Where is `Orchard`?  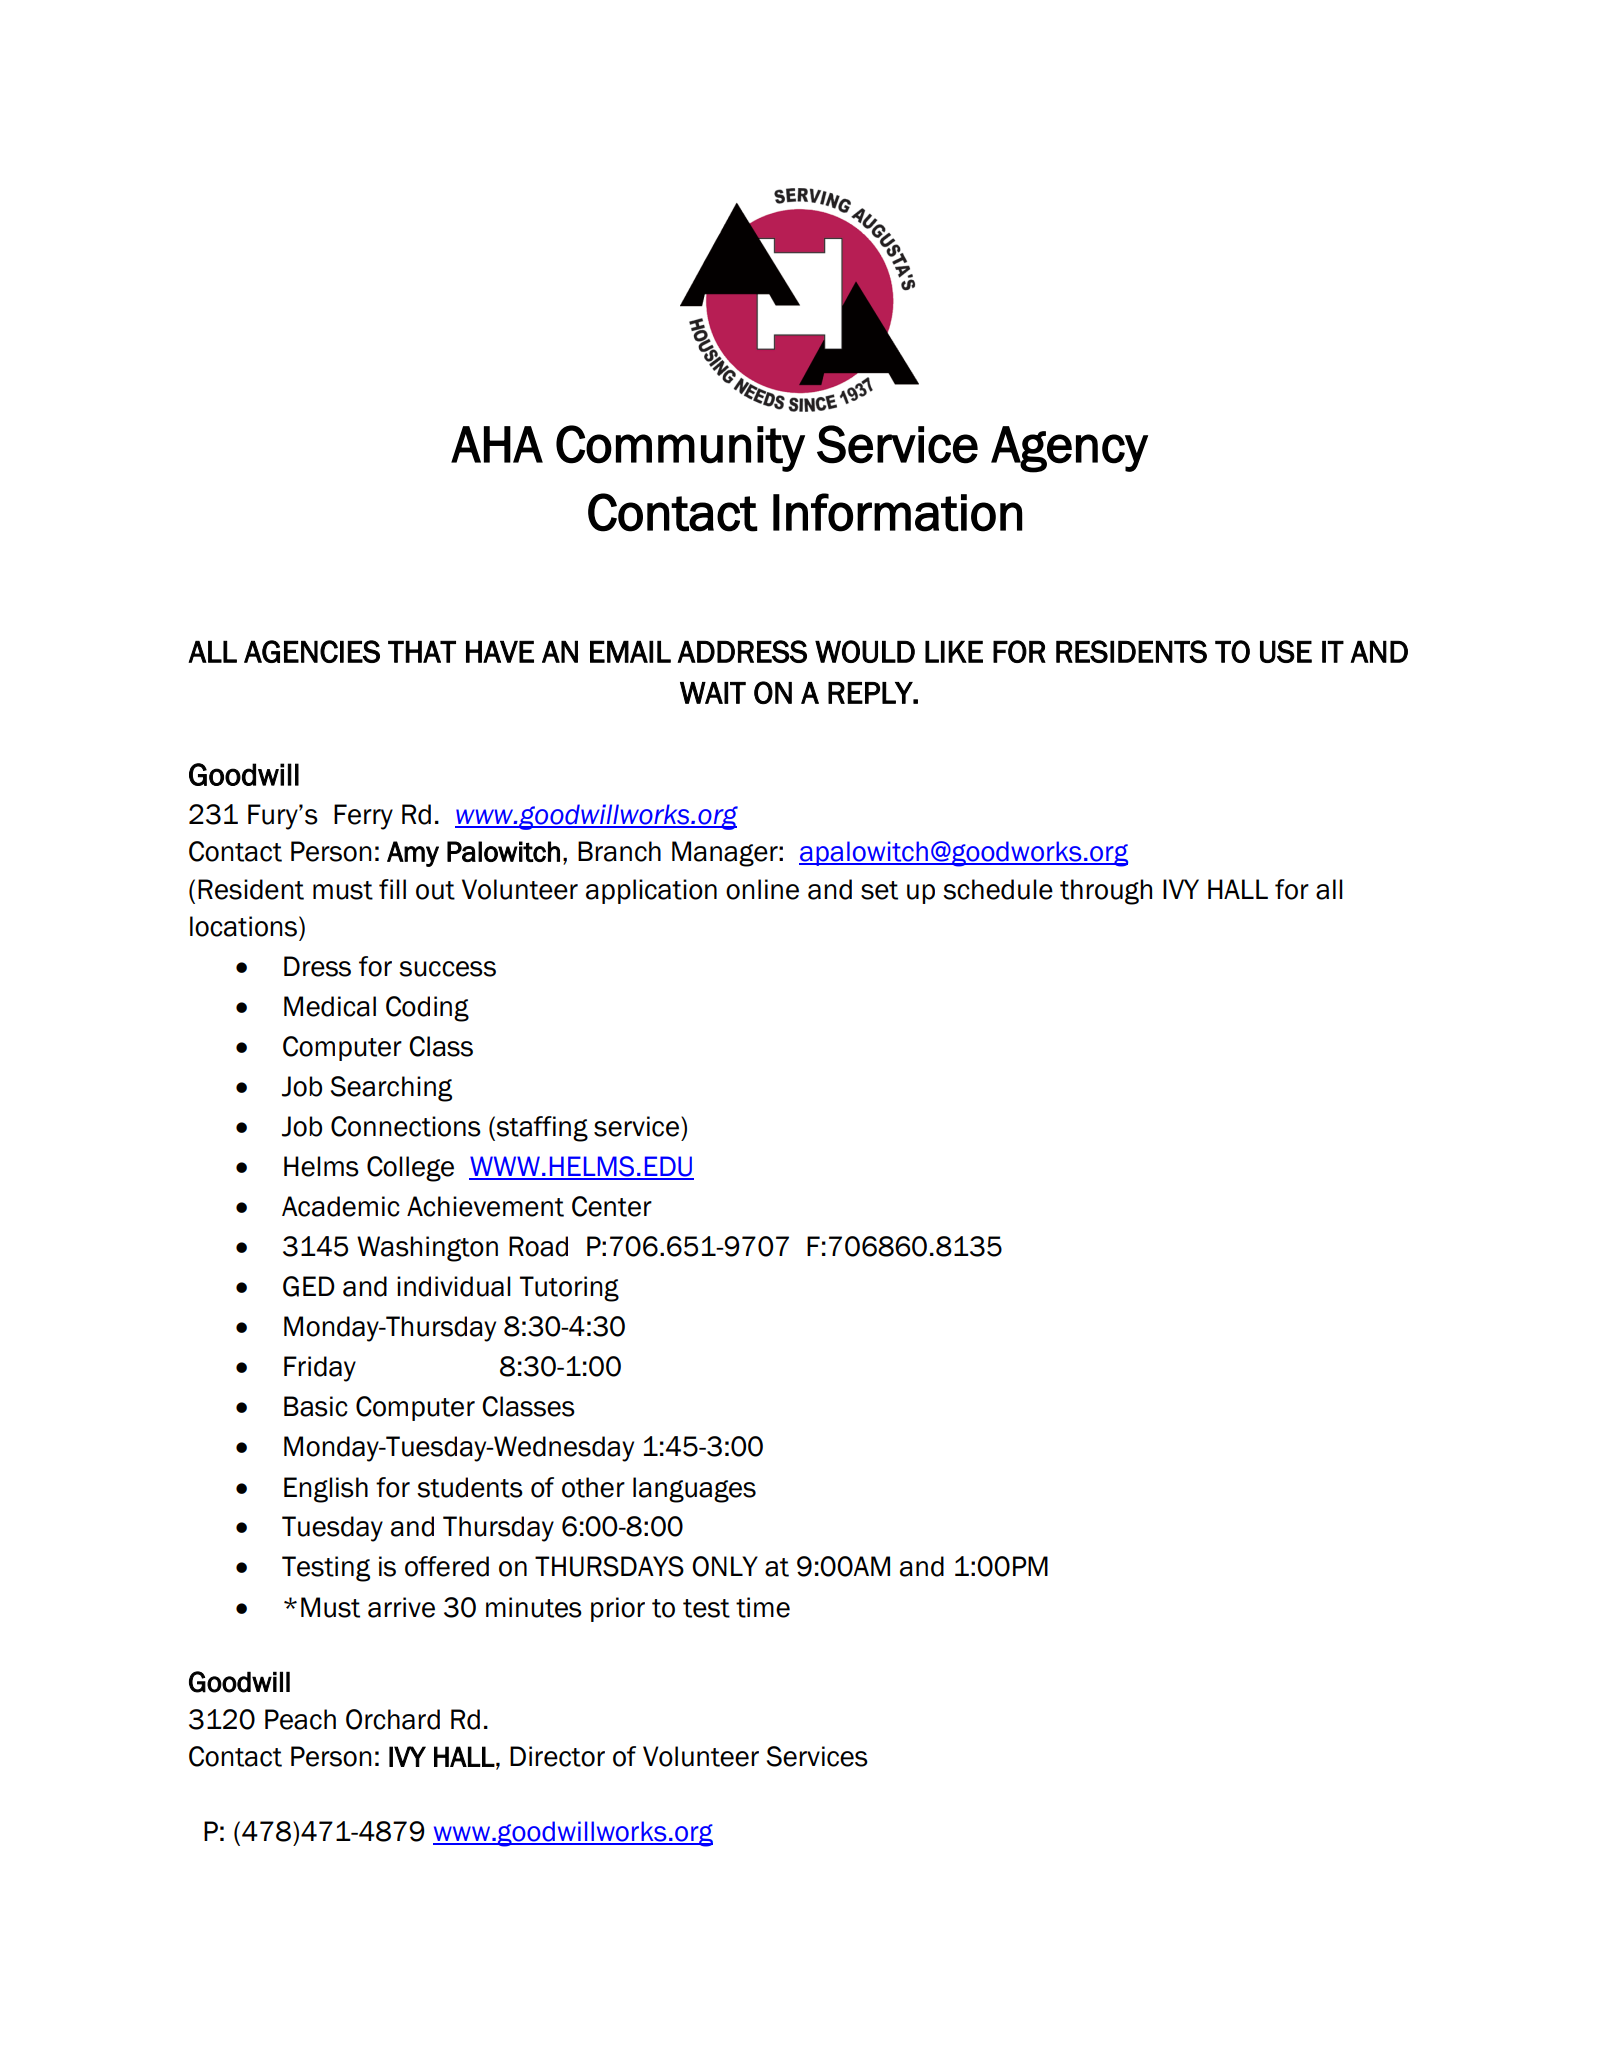
Orchard is located at coordinates (393, 1719).
